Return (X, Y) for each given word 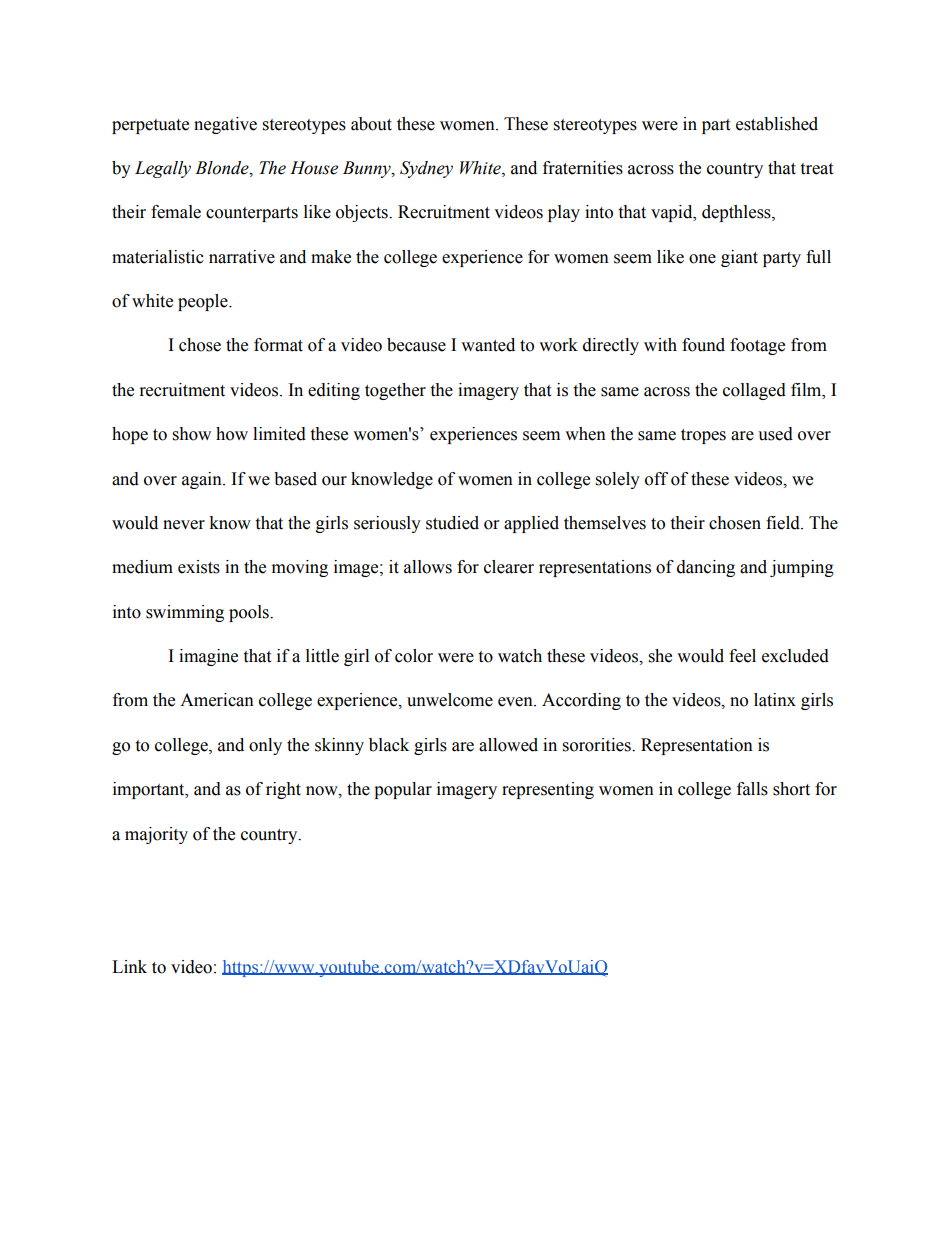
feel (742, 656)
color (414, 656)
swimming (185, 613)
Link (129, 966)
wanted (488, 345)
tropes (703, 436)
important (150, 790)
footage (757, 346)
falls (752, 789)
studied (452, 523)
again (203, 480)
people (204, 302)
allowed (508, 745)
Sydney (426, 169)
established (777, 124)
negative (225, 125)
